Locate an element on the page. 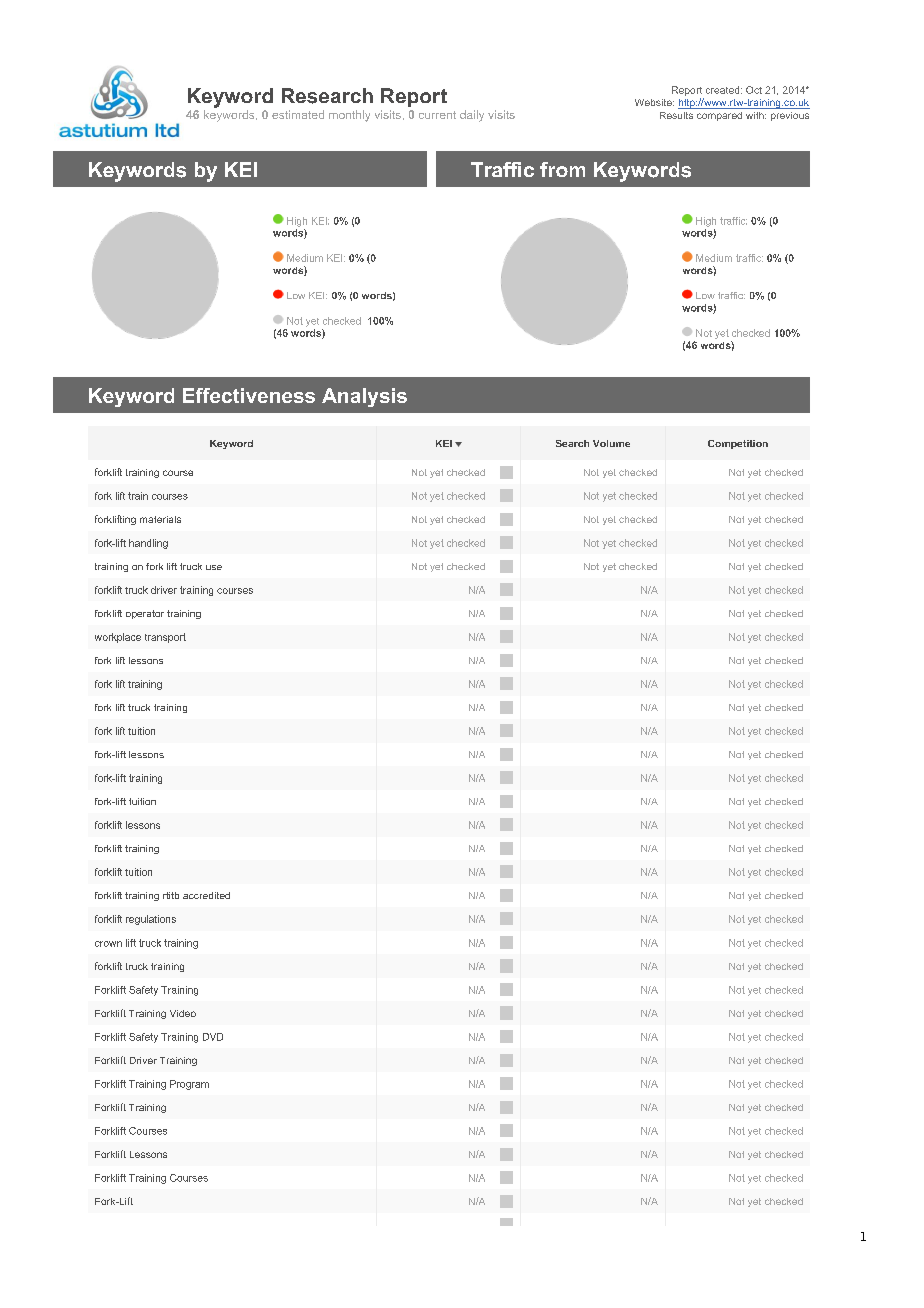  estimated is located at coordinates (298, 114).
